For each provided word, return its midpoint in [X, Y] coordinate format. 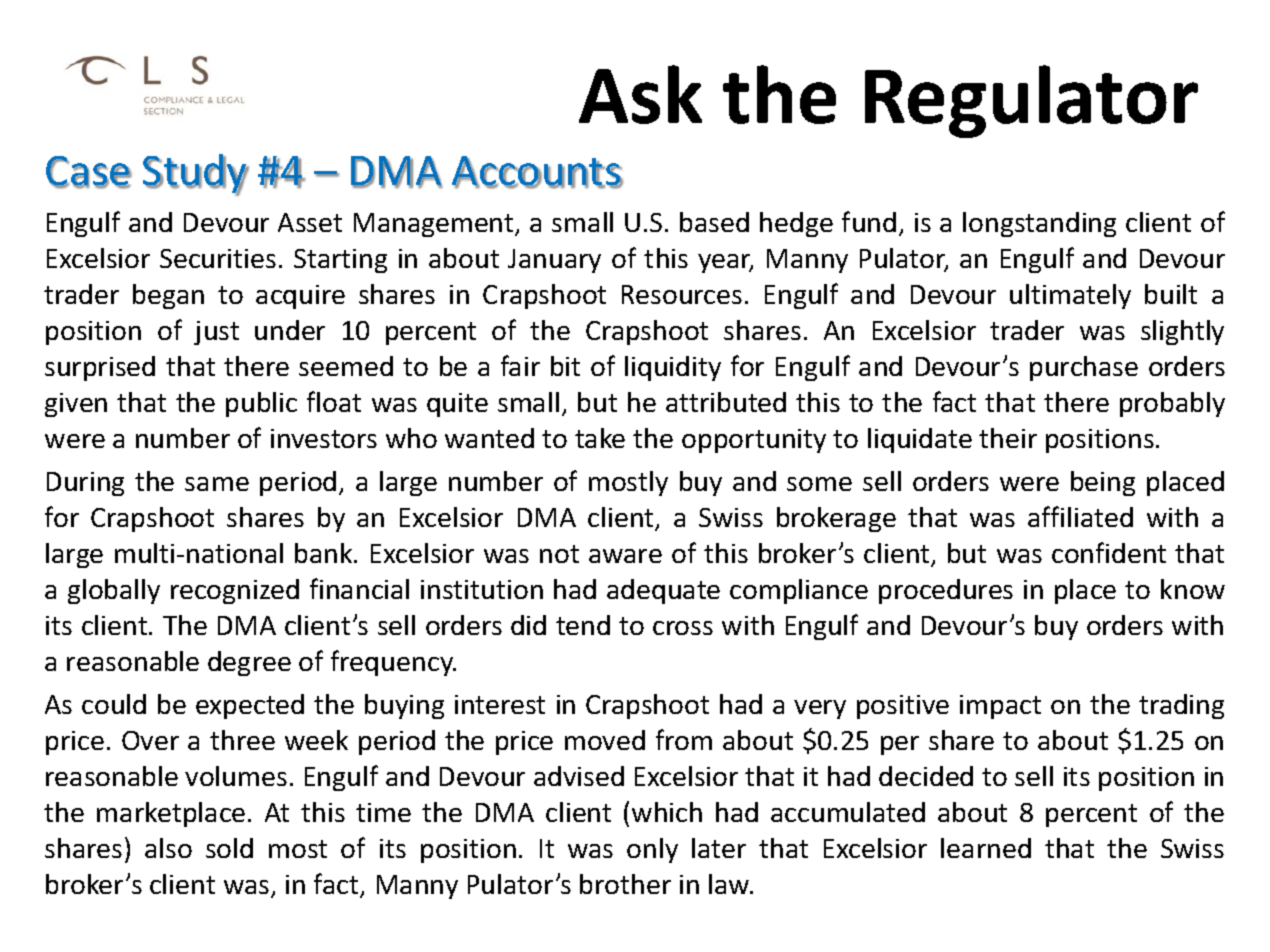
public [261, 404]
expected [250, 706]
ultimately [1070, 296]
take [600, 438]
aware [625, 556]
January [554, 261]
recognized [235, 591]
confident [1109, 552]
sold [229, 848]
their [1008, 438]
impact [1000, 707]
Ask [640, 94]
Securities [218, 258]
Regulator [1031, 101]
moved [605, 740]
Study [196, 175]
